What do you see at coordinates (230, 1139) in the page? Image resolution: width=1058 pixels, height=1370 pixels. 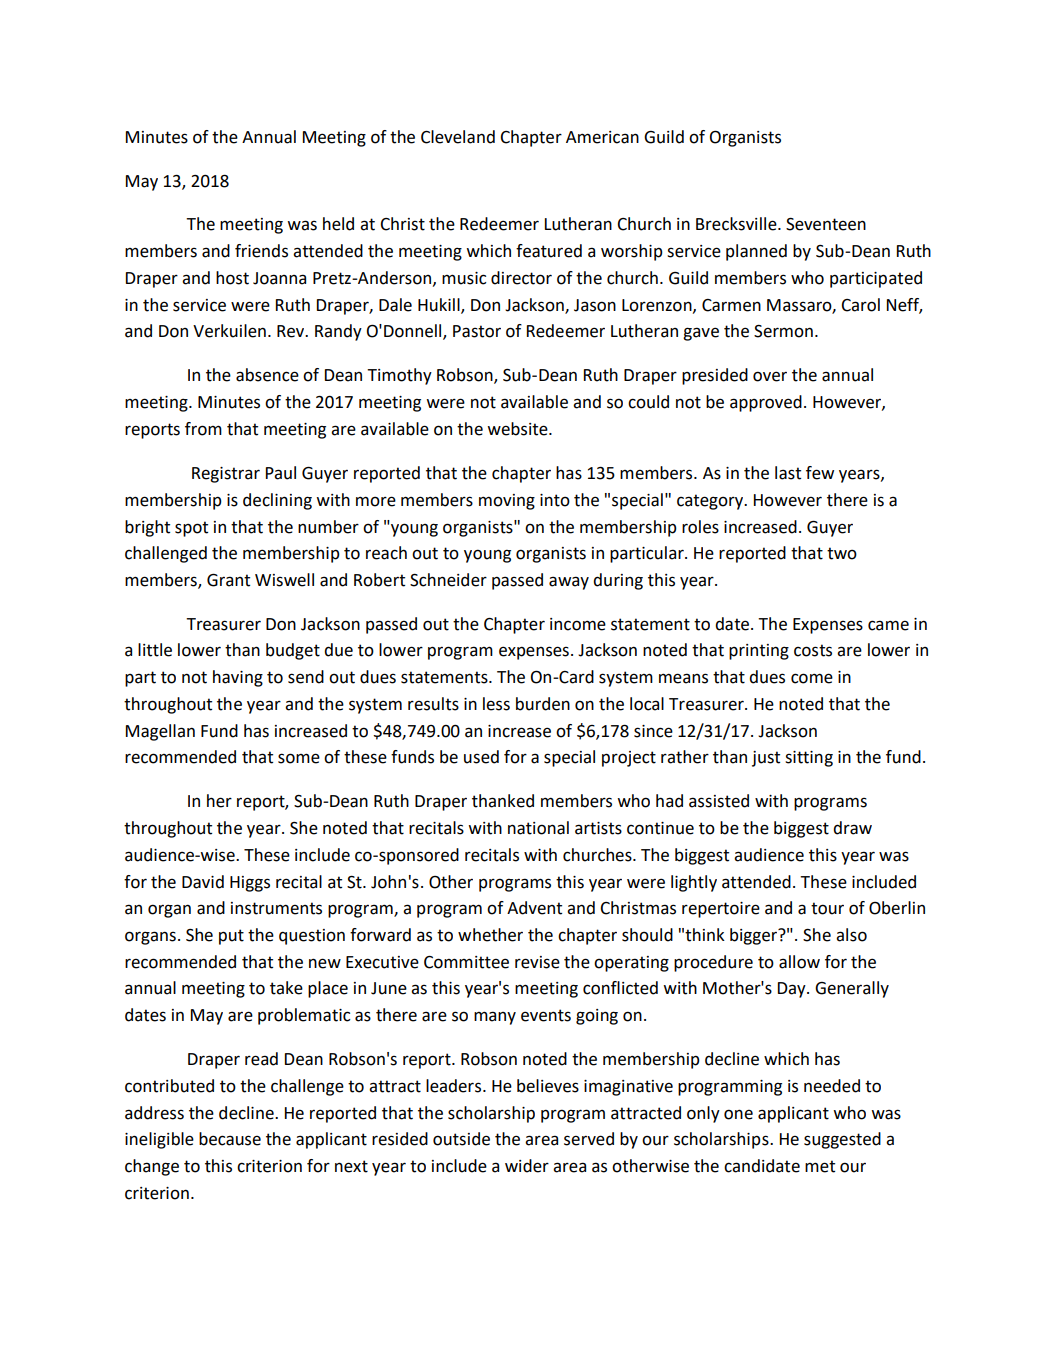 I see `because` at bounding box center [230, 1139].
